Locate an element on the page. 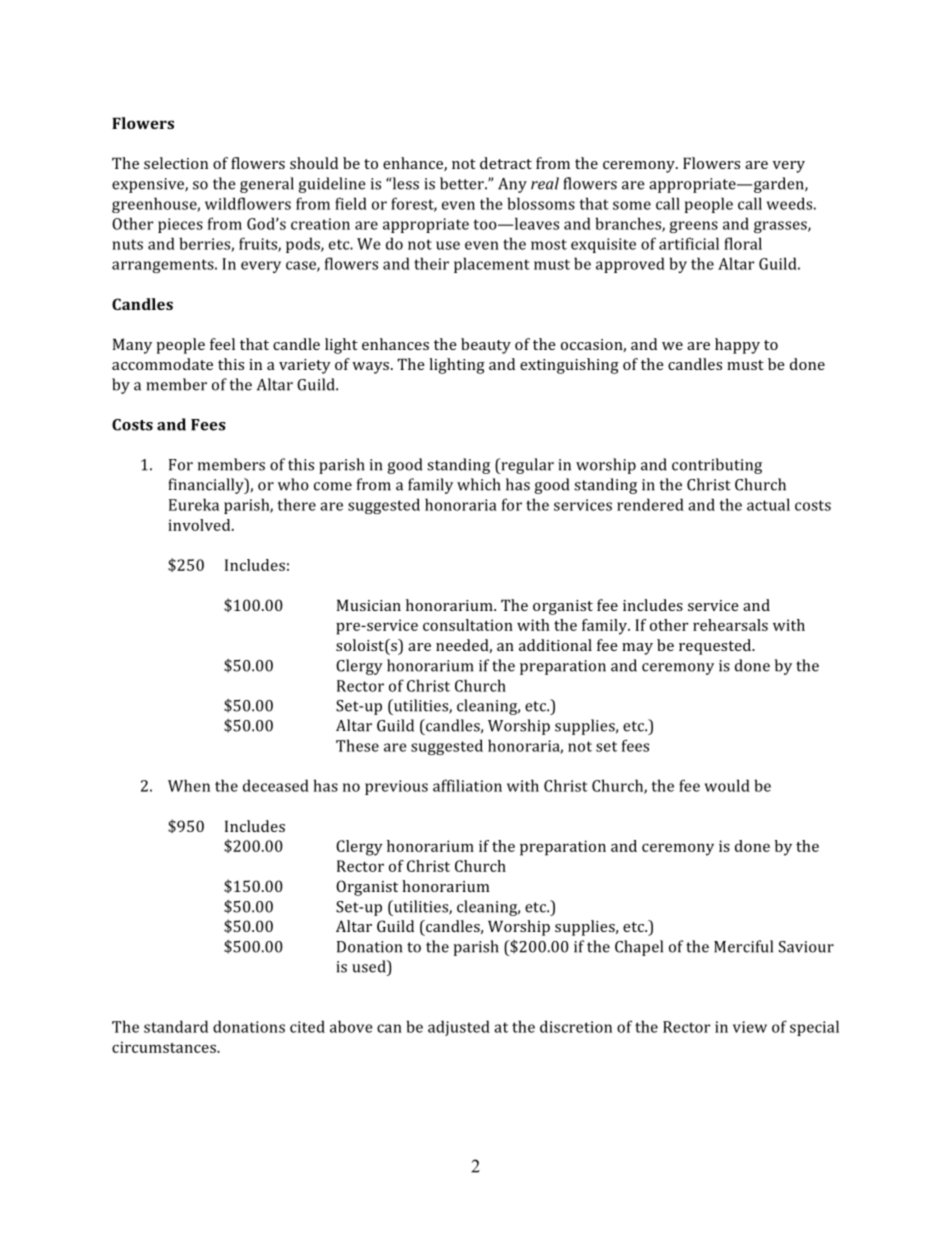  selection is located at coordinates (176, 163).
